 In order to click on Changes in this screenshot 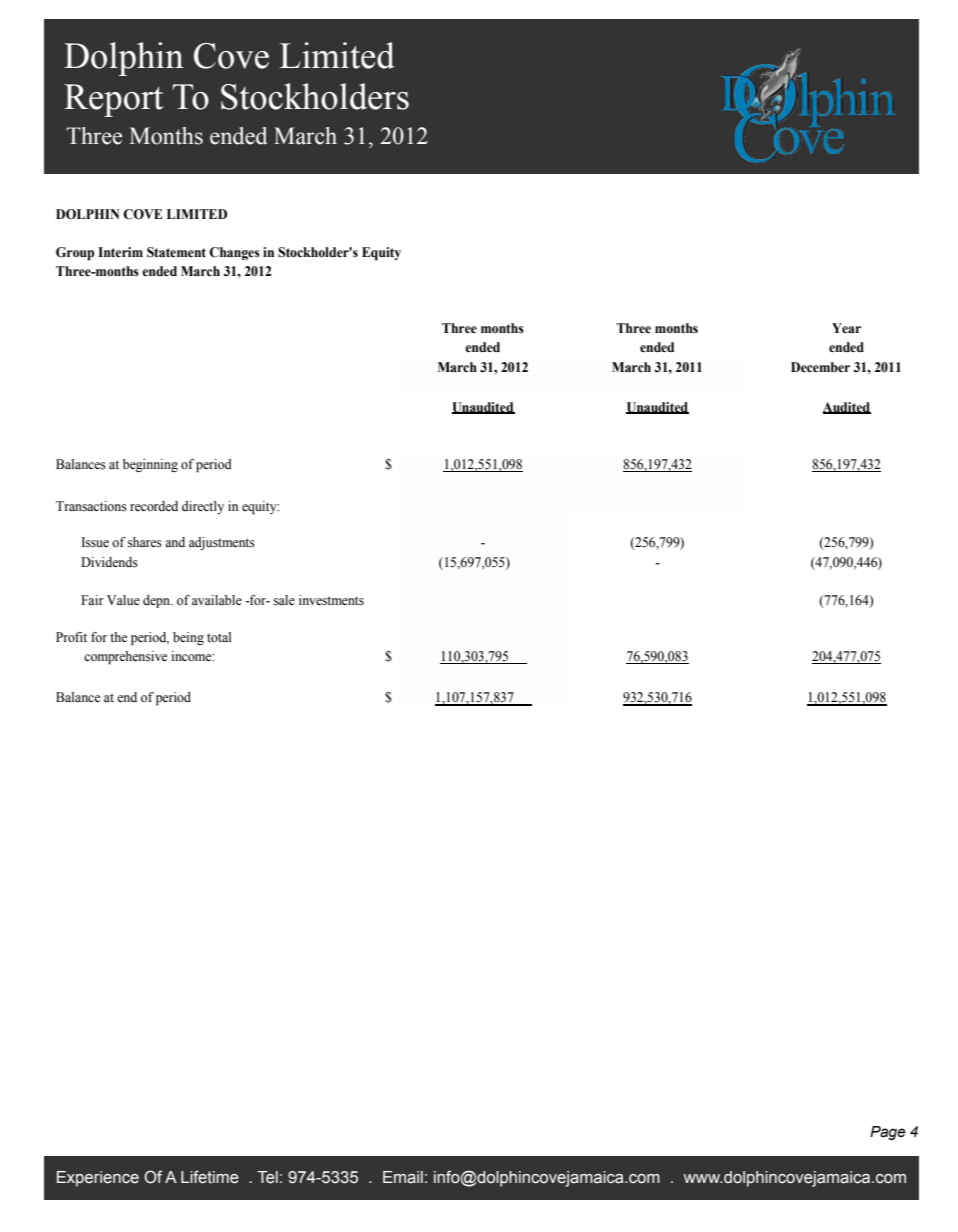, I will do `click(234, 253)`.
